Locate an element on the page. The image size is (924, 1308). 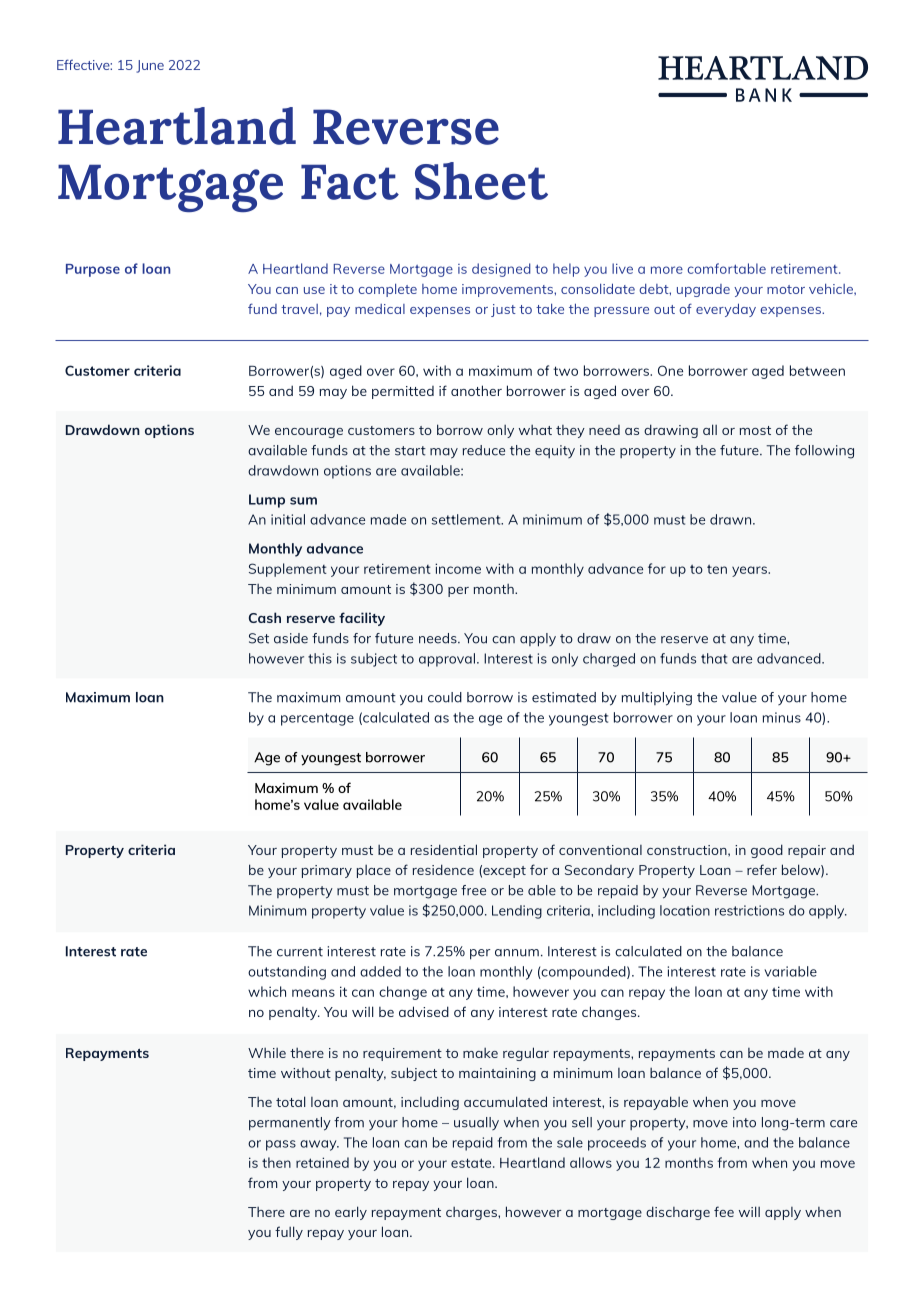
that is located at coordinates (714, 658).
